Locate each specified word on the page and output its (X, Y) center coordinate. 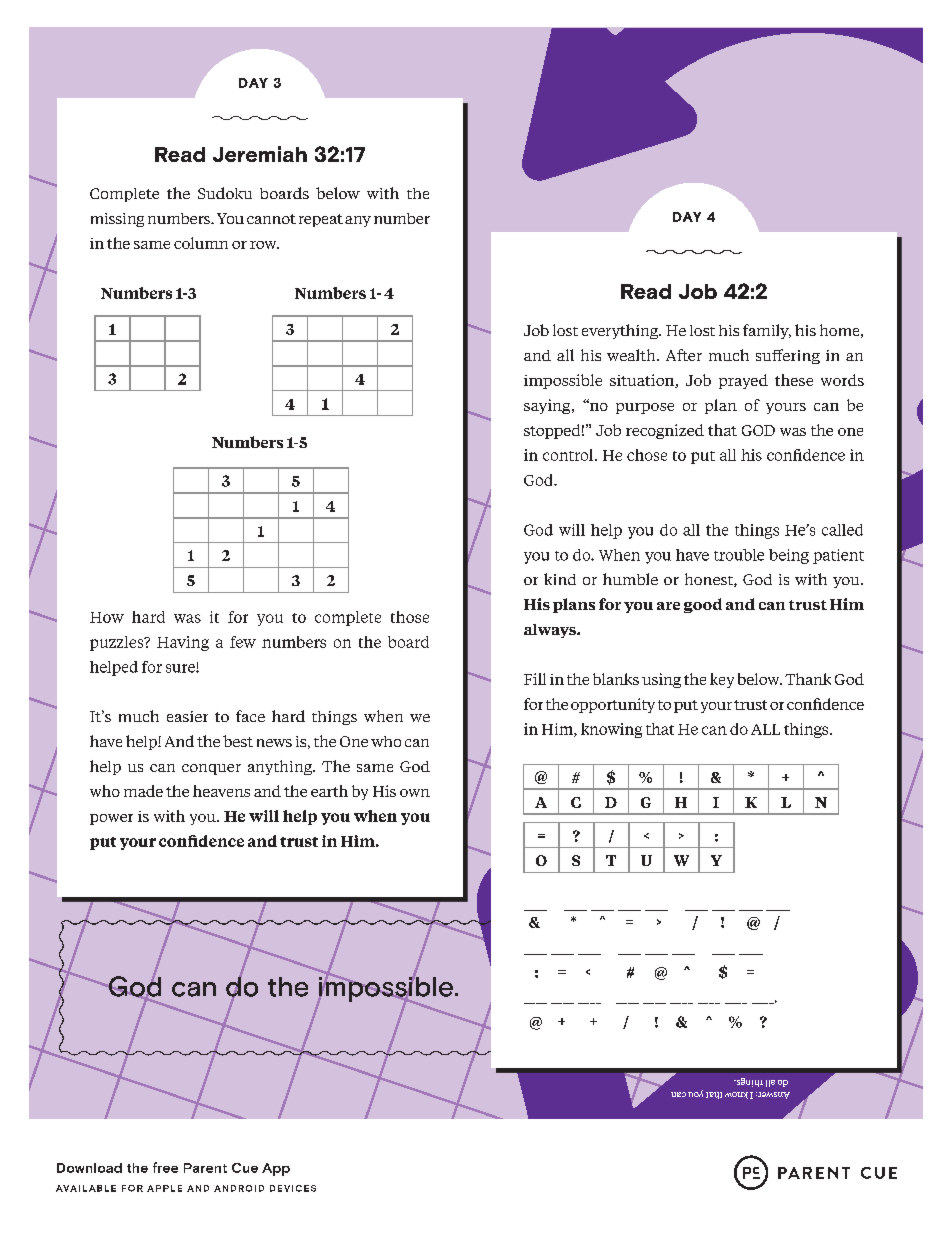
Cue (245, 1168)
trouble (739, 555)
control (569, 455)
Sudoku (225, 193)
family (767, 331)
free (165, 1167)
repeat (321, 220)
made (143, 791)
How (107, 617)
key (722, 680)
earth (329, 791)
